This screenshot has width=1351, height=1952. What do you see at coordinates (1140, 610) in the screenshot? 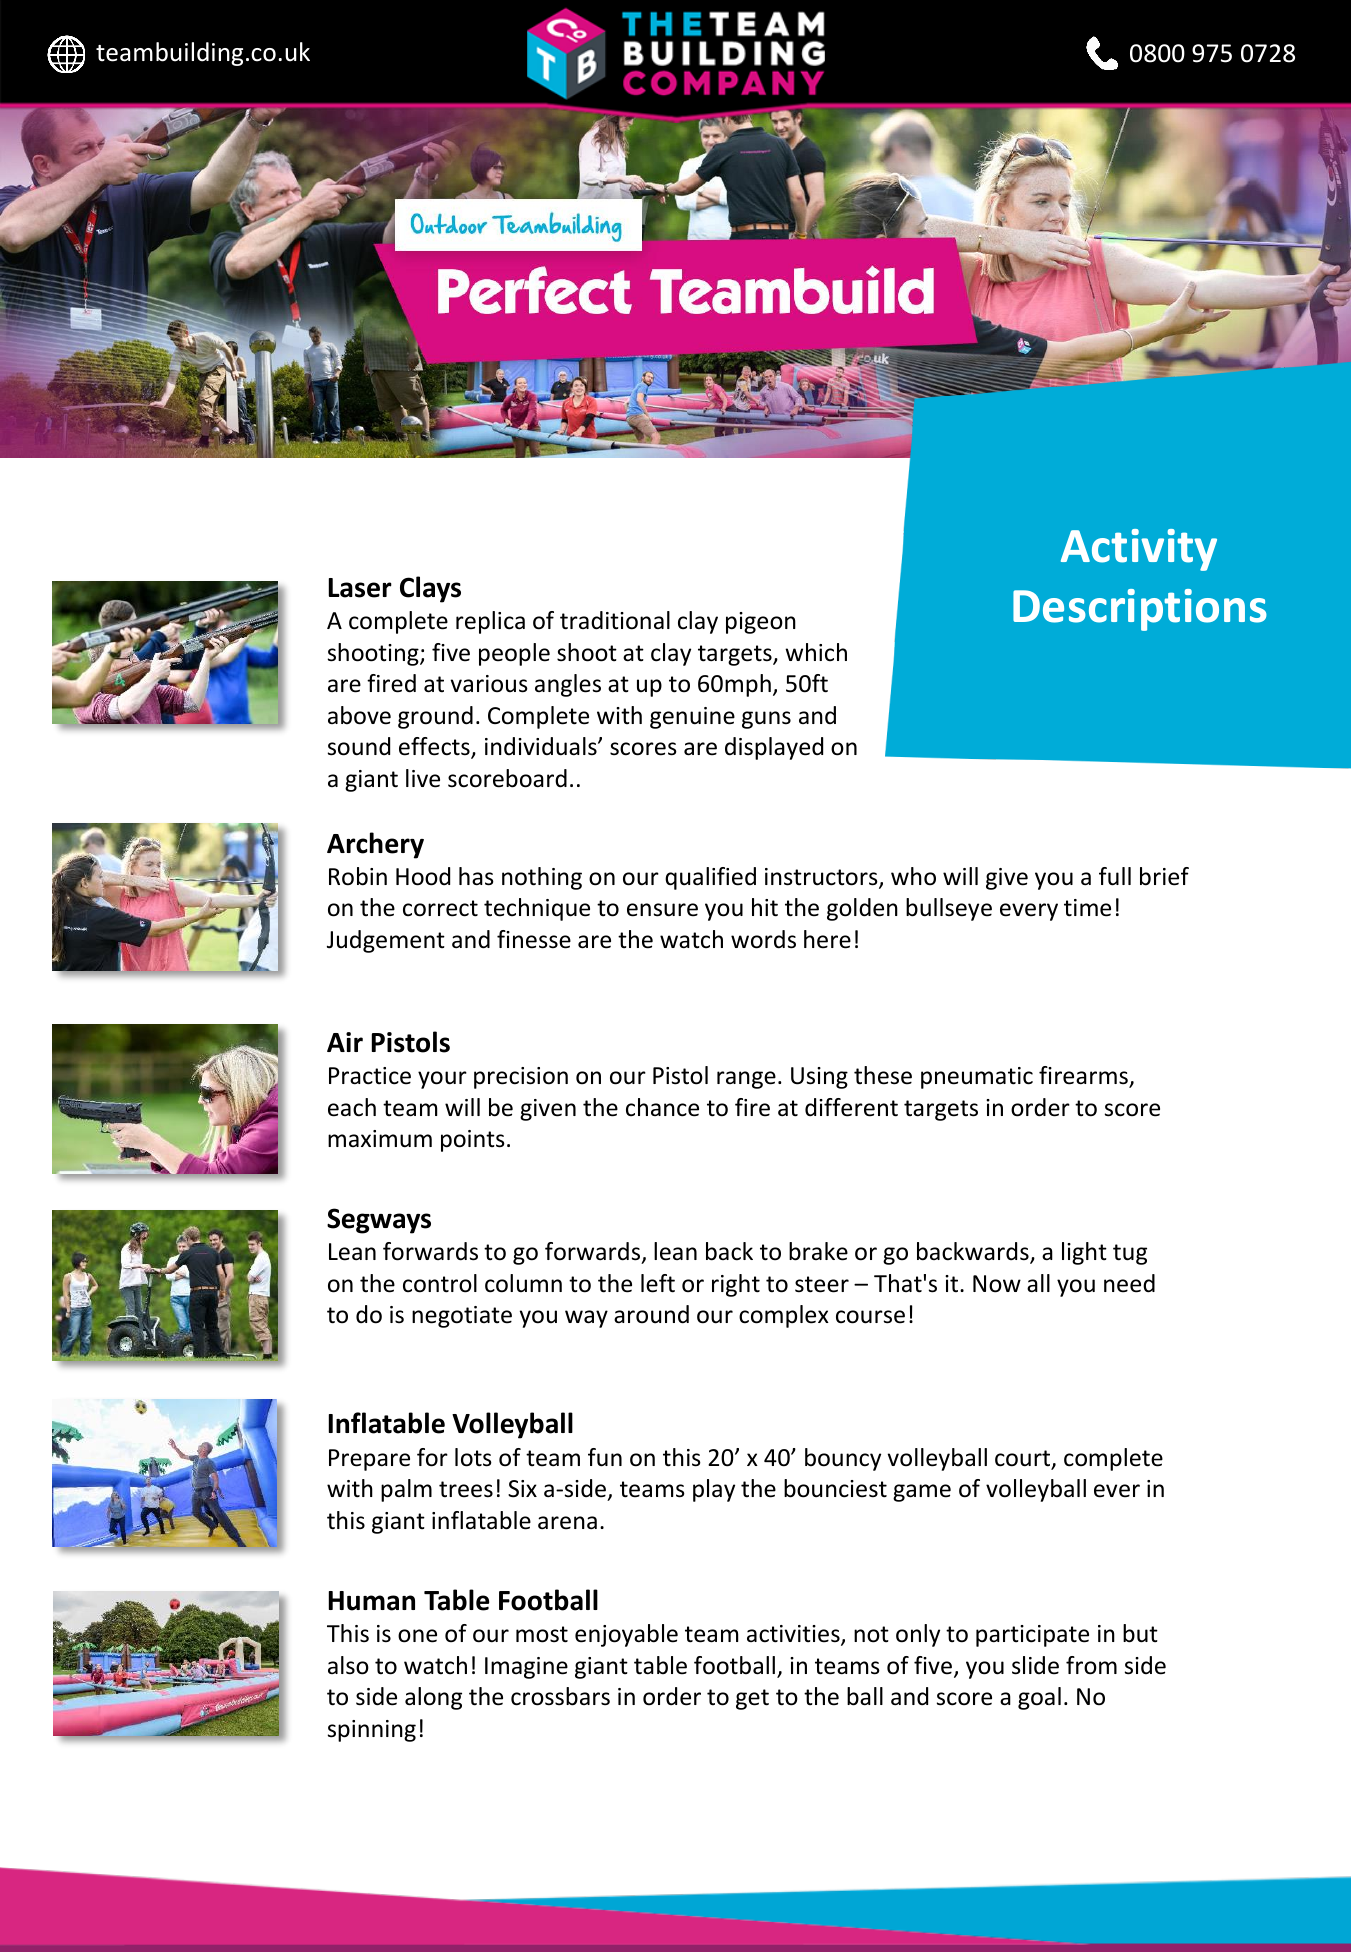
I see `Descriptions` at bounding box center [1140, 610].
